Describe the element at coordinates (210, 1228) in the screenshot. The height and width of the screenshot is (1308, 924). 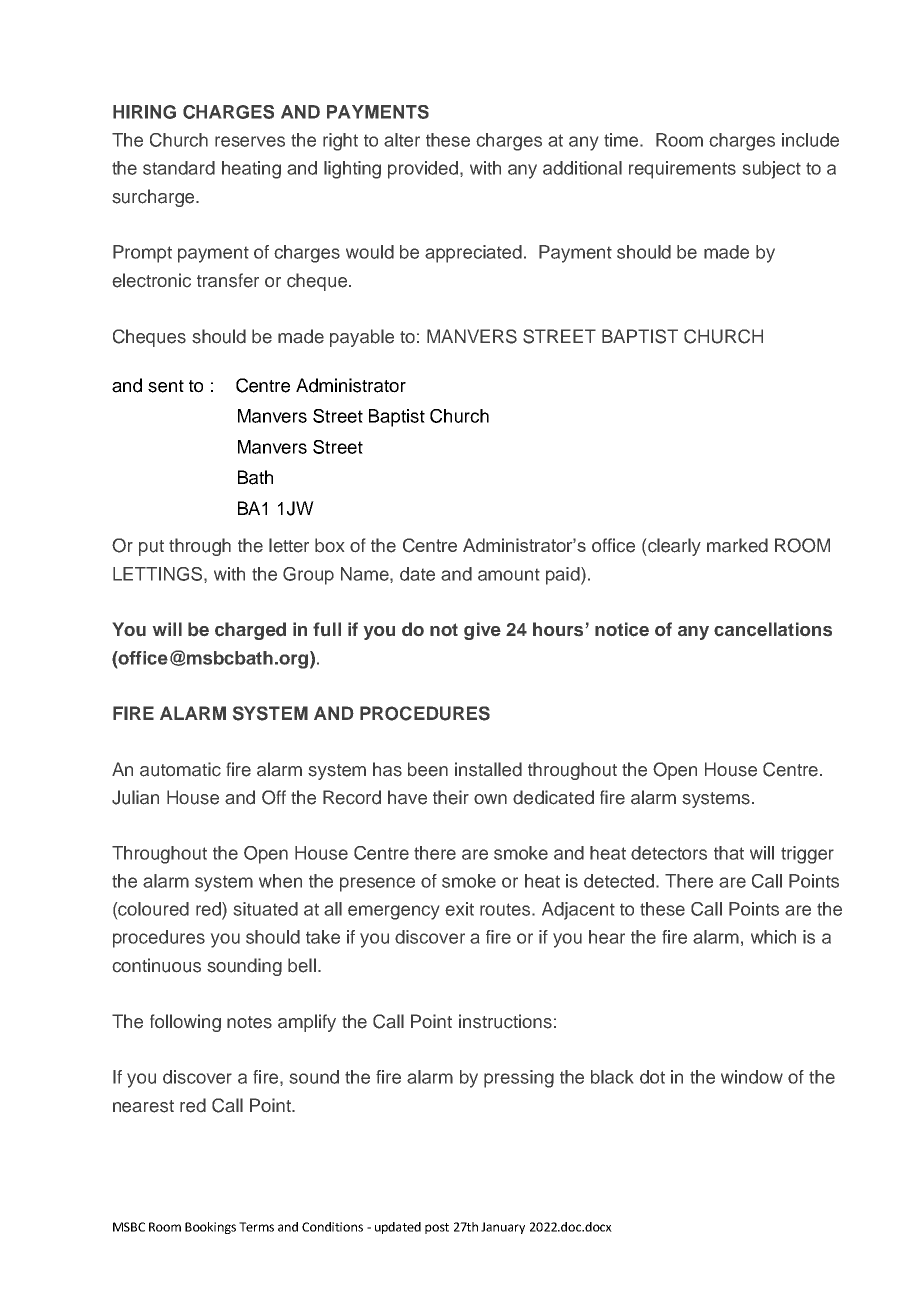
I see `Bookings` at that location.
